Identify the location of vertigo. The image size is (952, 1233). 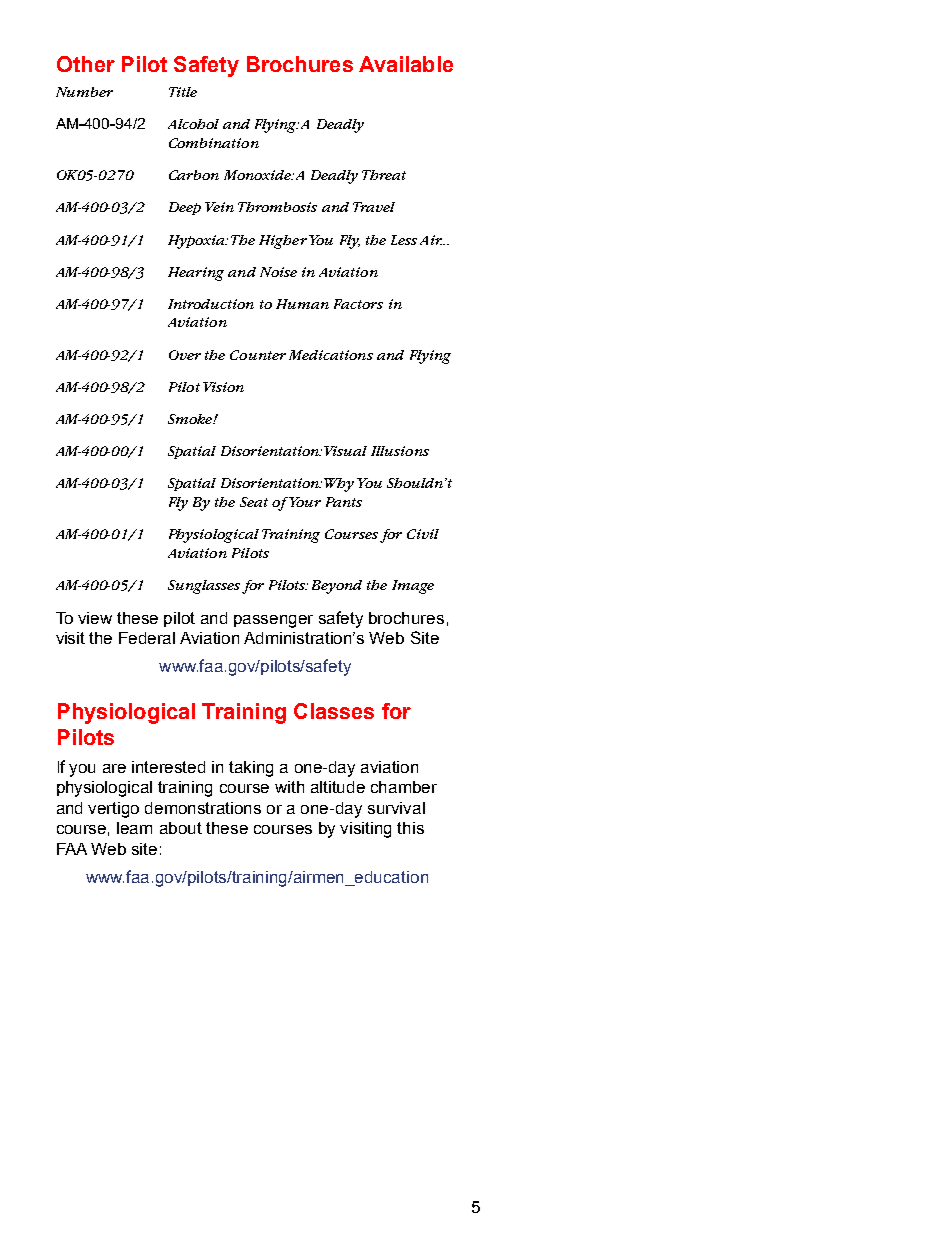
(113, 810).
